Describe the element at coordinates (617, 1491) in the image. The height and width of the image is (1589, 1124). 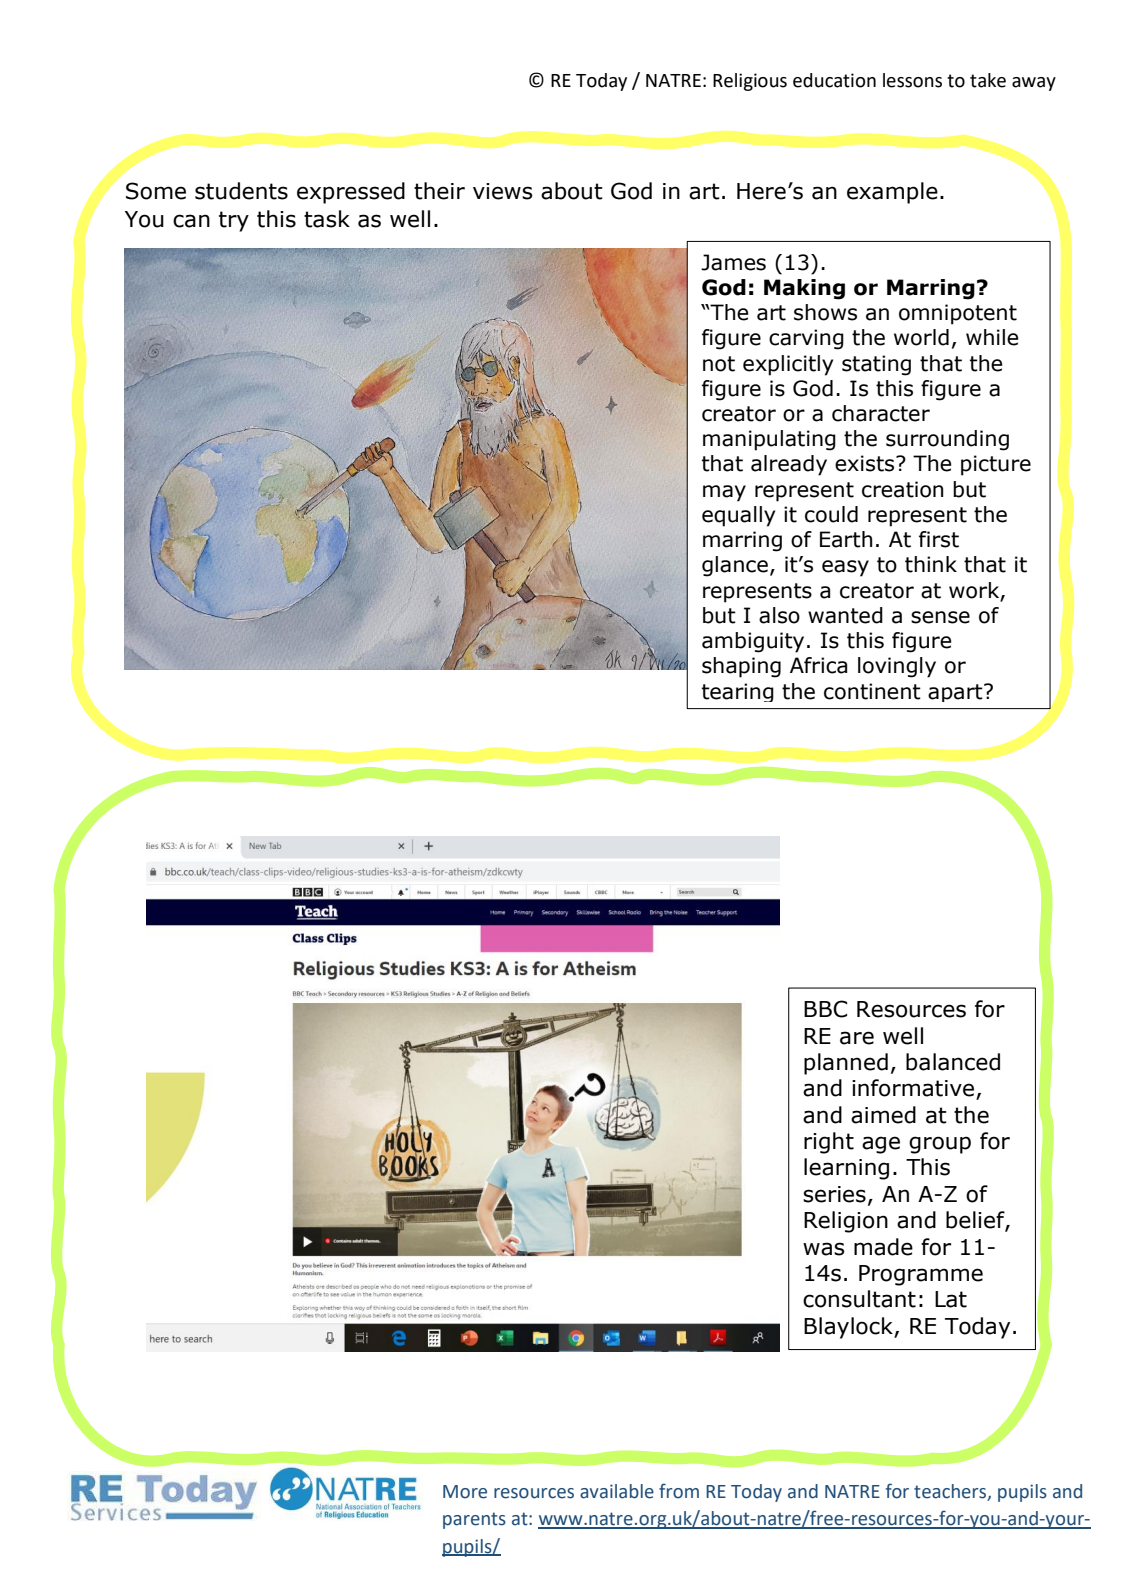
I see `available` at that location.
